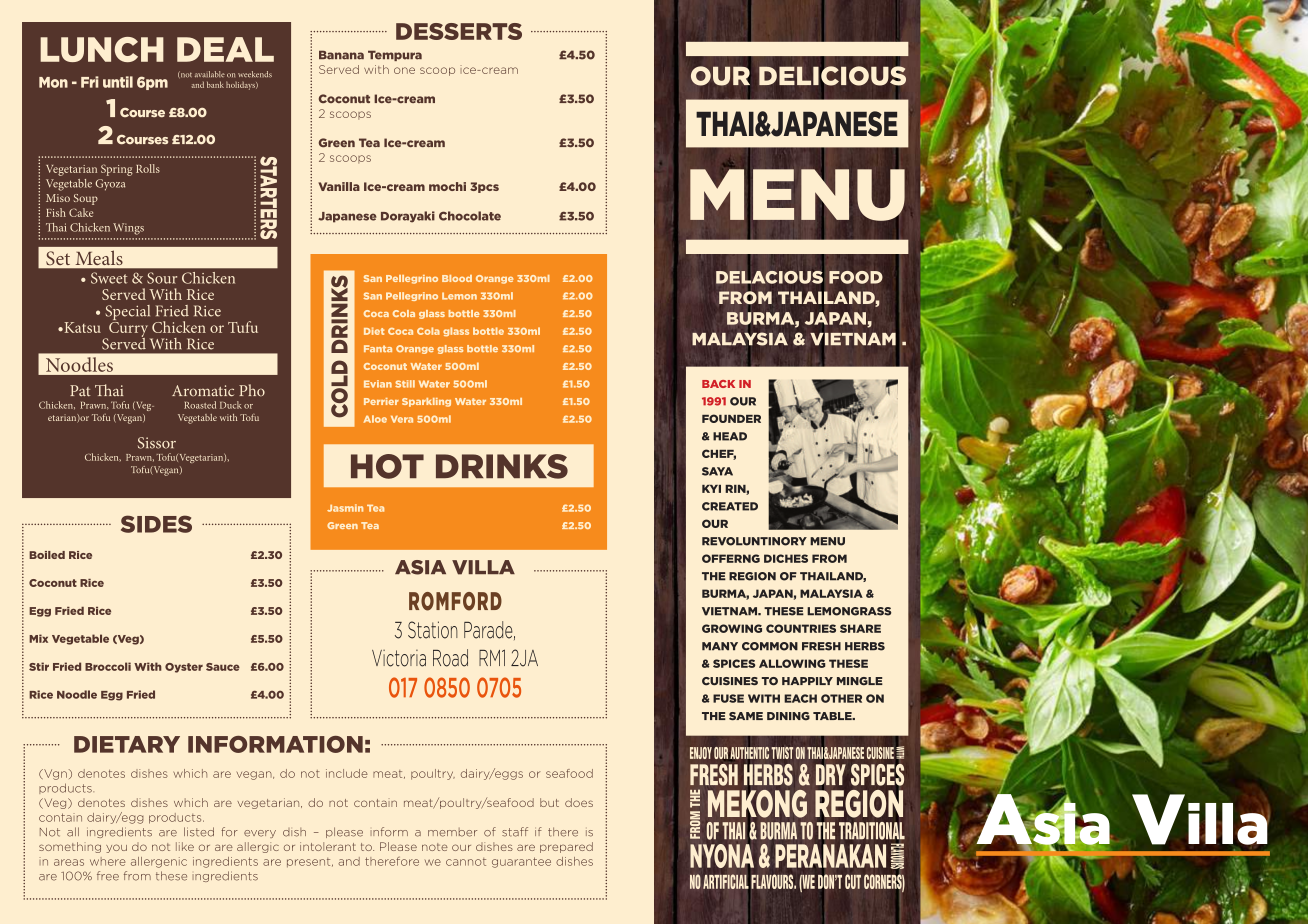  Describe the element at coordinates (433, 630) in the page. I see `Station` at that location.
